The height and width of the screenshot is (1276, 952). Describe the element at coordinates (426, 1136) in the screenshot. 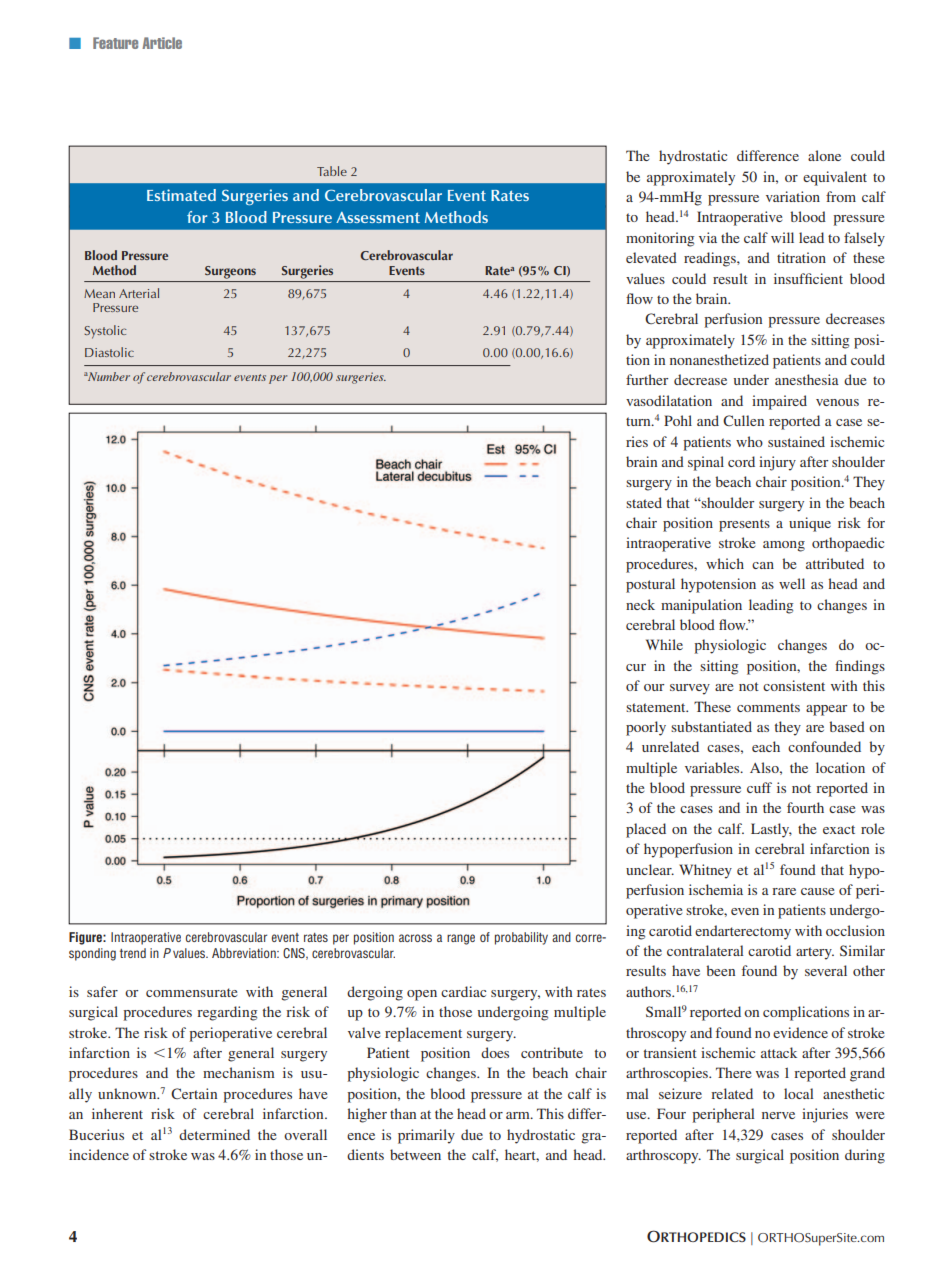

I see `primarily` at that location.
